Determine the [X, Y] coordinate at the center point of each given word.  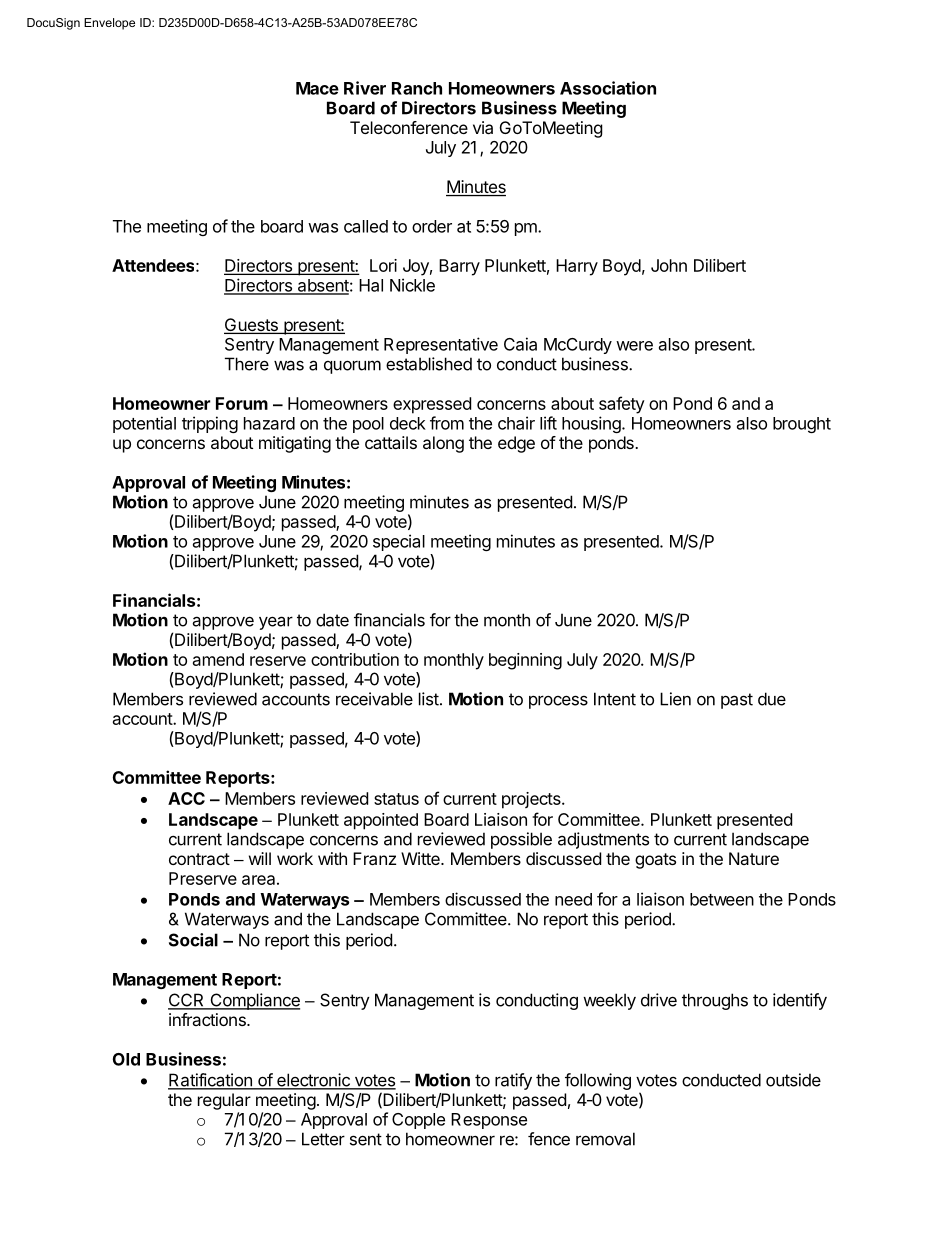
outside [793, 1080]
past [737, 701]
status [396, 799]
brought [802, 425]
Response [489, 1121]
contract [199, 859]
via [483, 127]
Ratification [211, 1081]
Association [608, 88]
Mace [317, 88]
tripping [210, 424]
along [443, 444]
